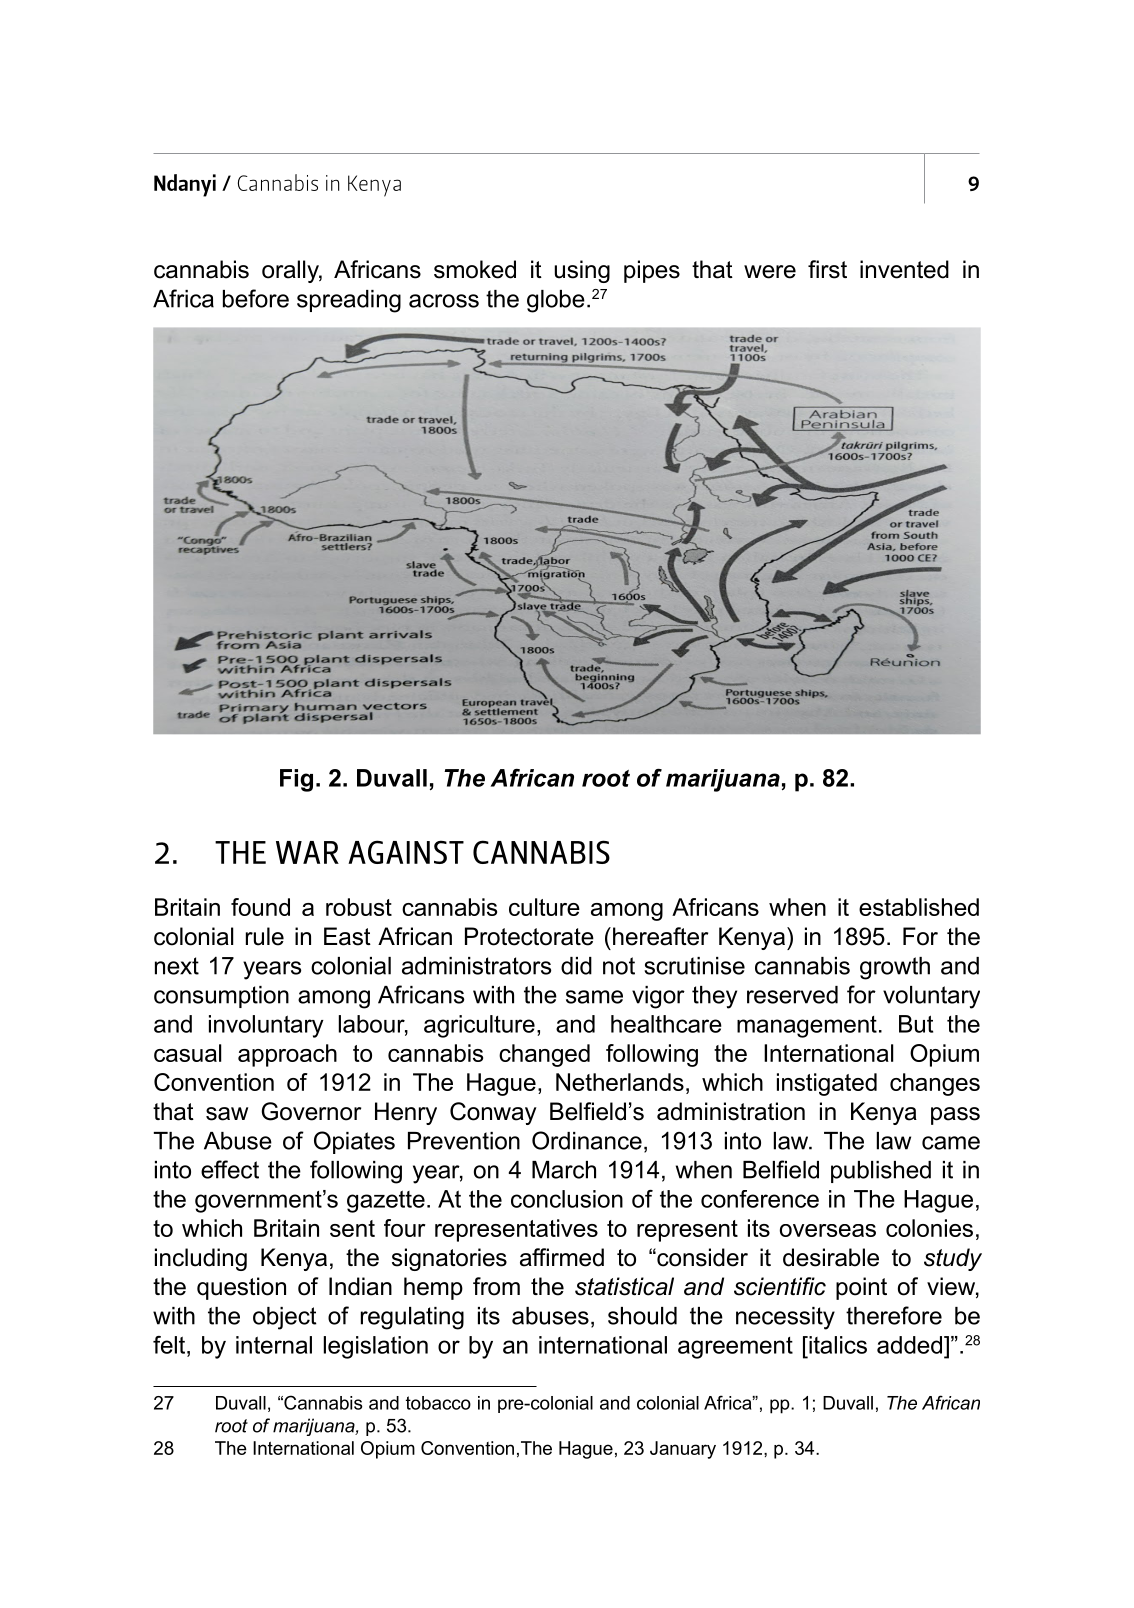  What do you see at coordinates (529, 936) in the image?
I see `Protectorate` at bounding box center [529, 936].
